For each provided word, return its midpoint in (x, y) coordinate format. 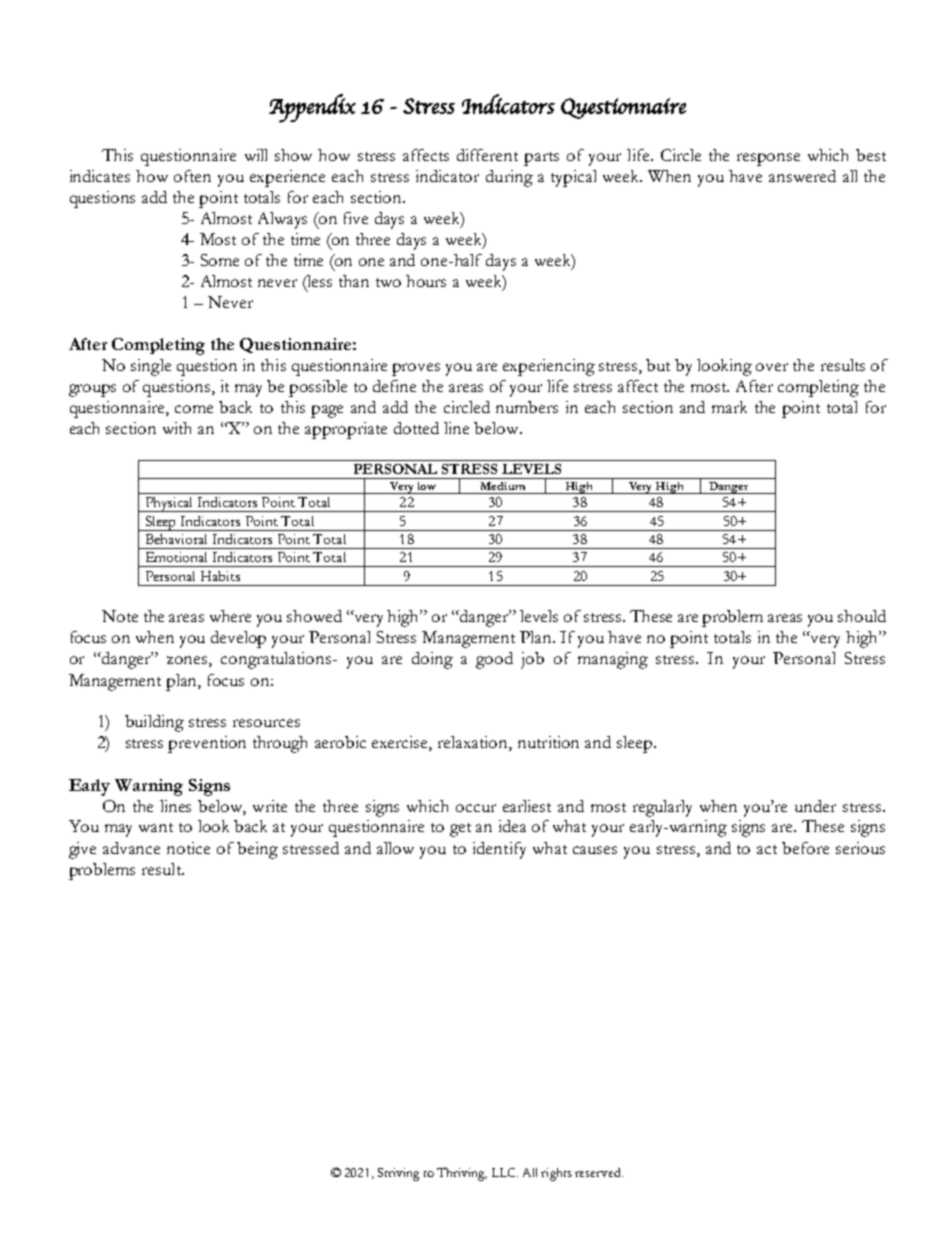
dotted (416, 428)
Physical (169, 504)
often (192, 176)
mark (729, 407)
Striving (398, 1174)
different (487, 155)
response (768, 159)
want (156, 827)
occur (476, 808)
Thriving (462, 1174)
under (815, 806)
